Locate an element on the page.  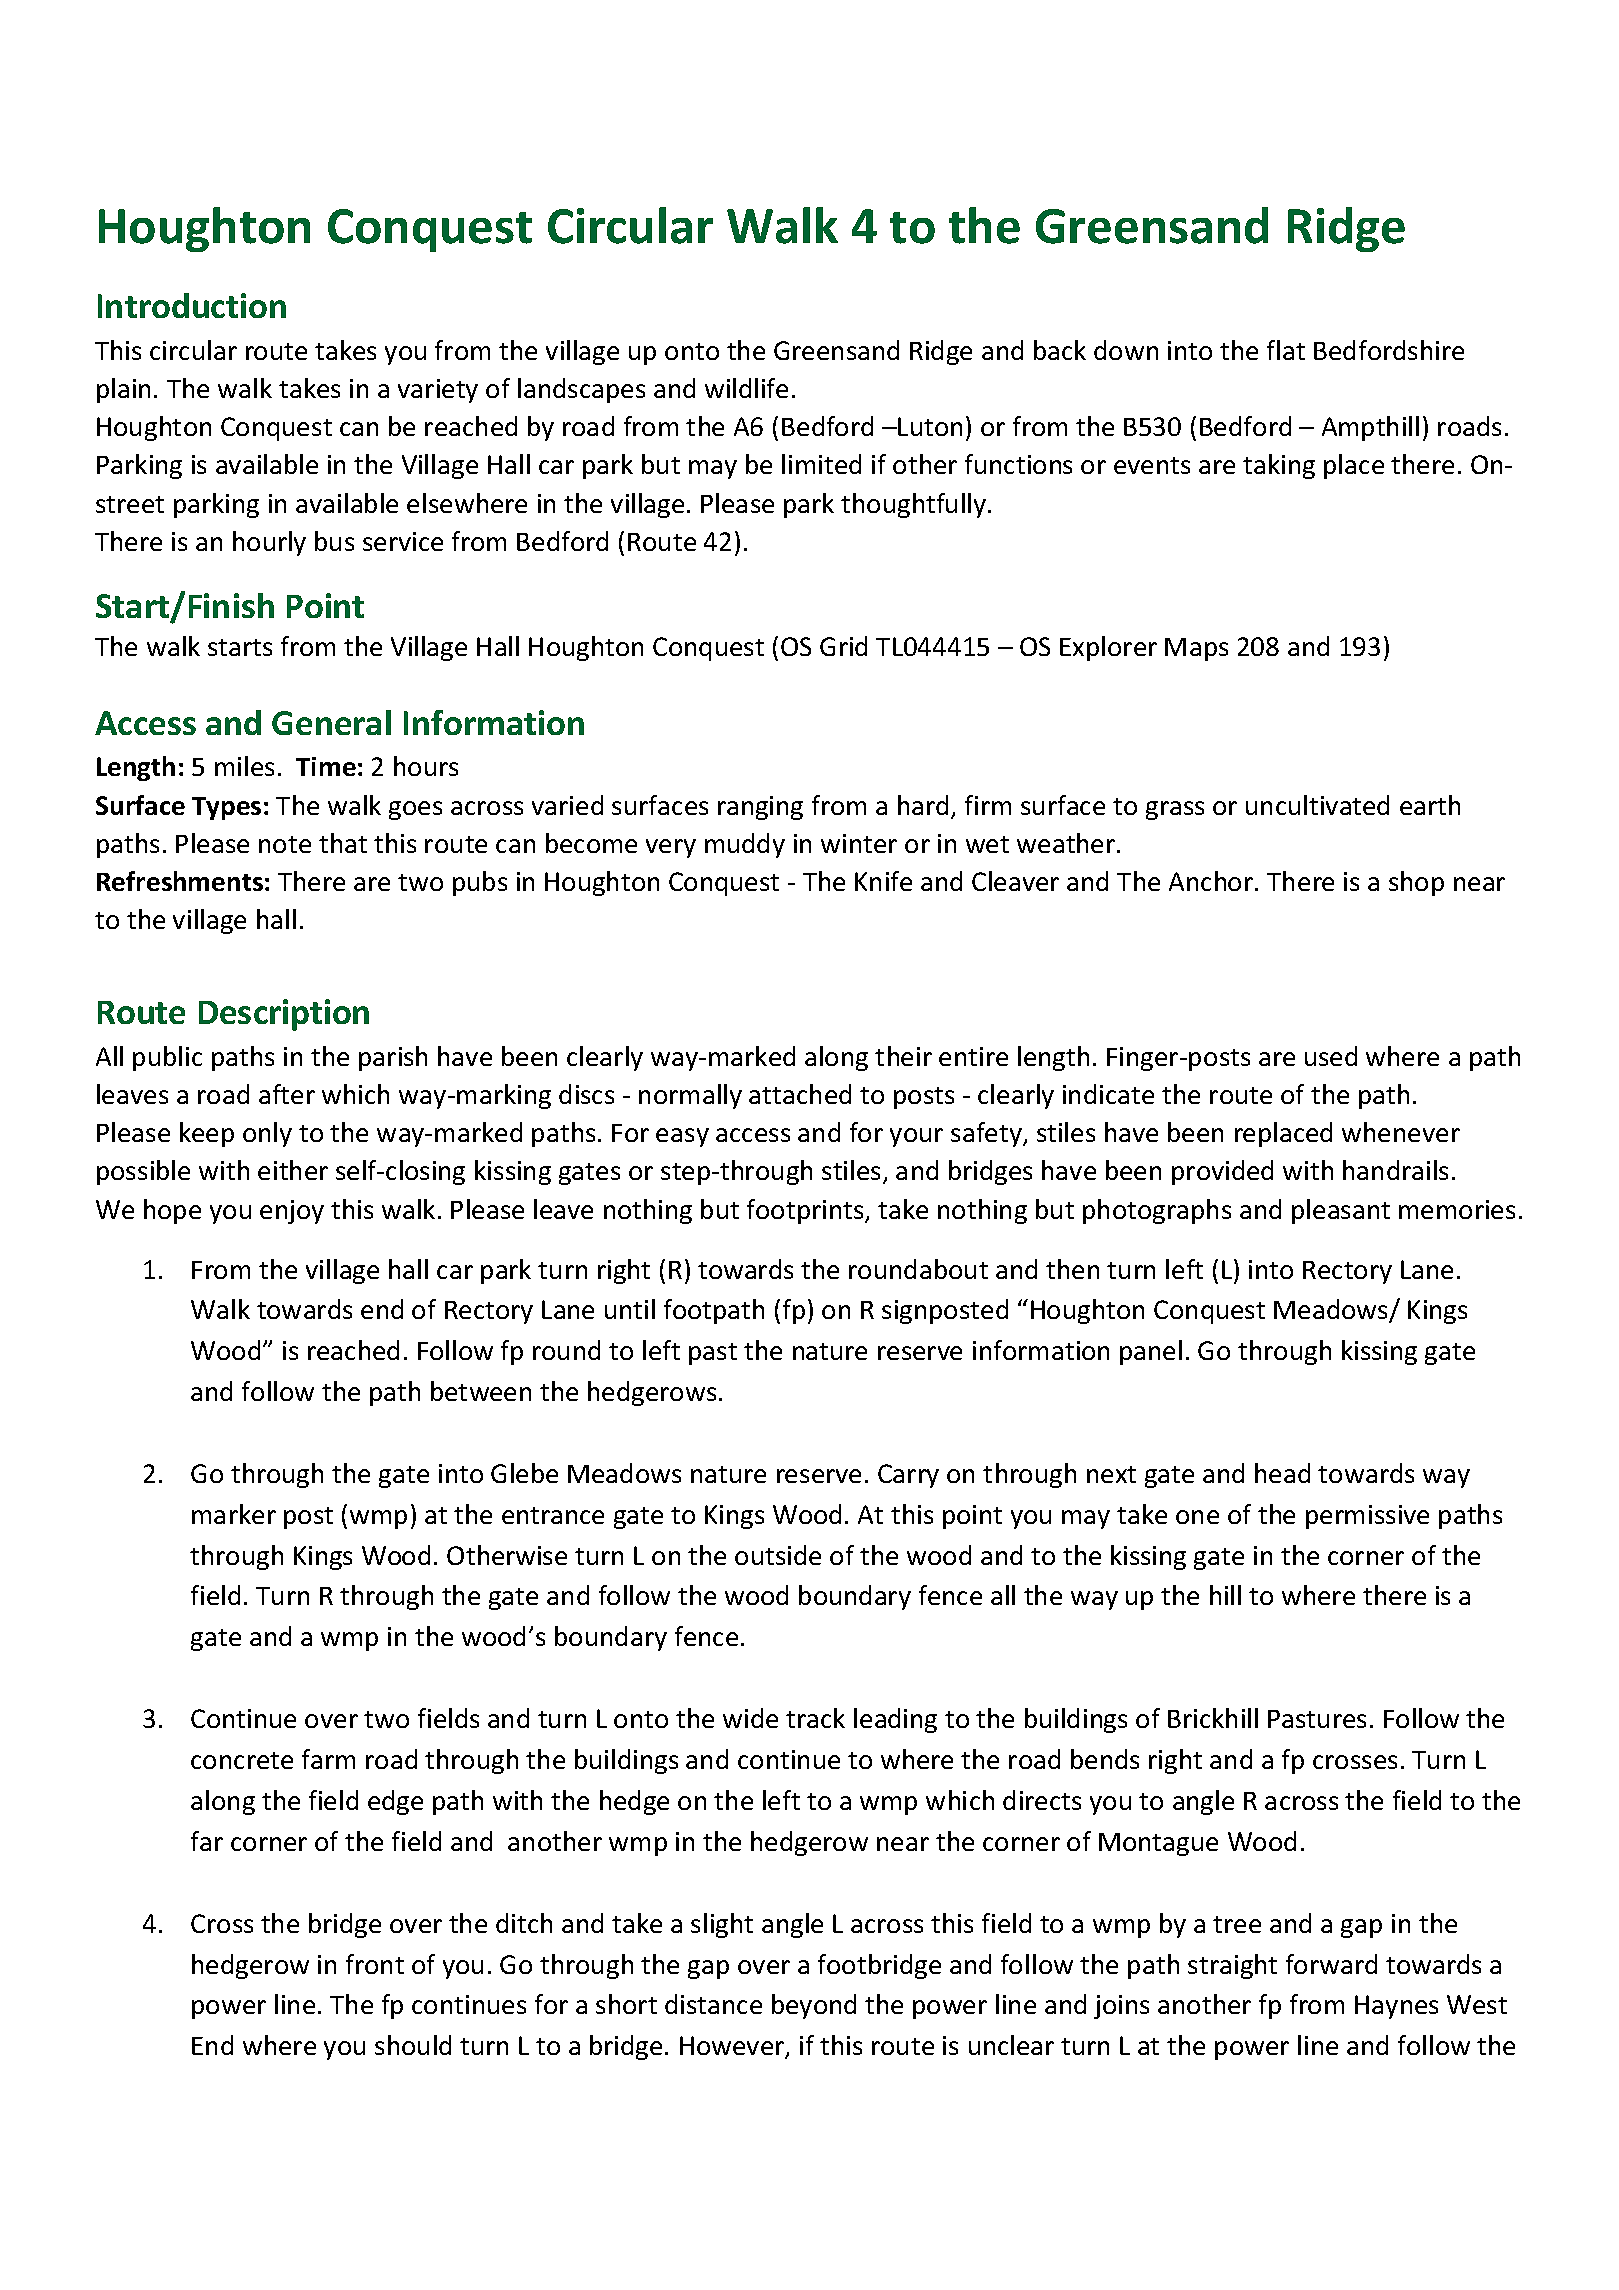
either is located at coordinates (293, 1170).
